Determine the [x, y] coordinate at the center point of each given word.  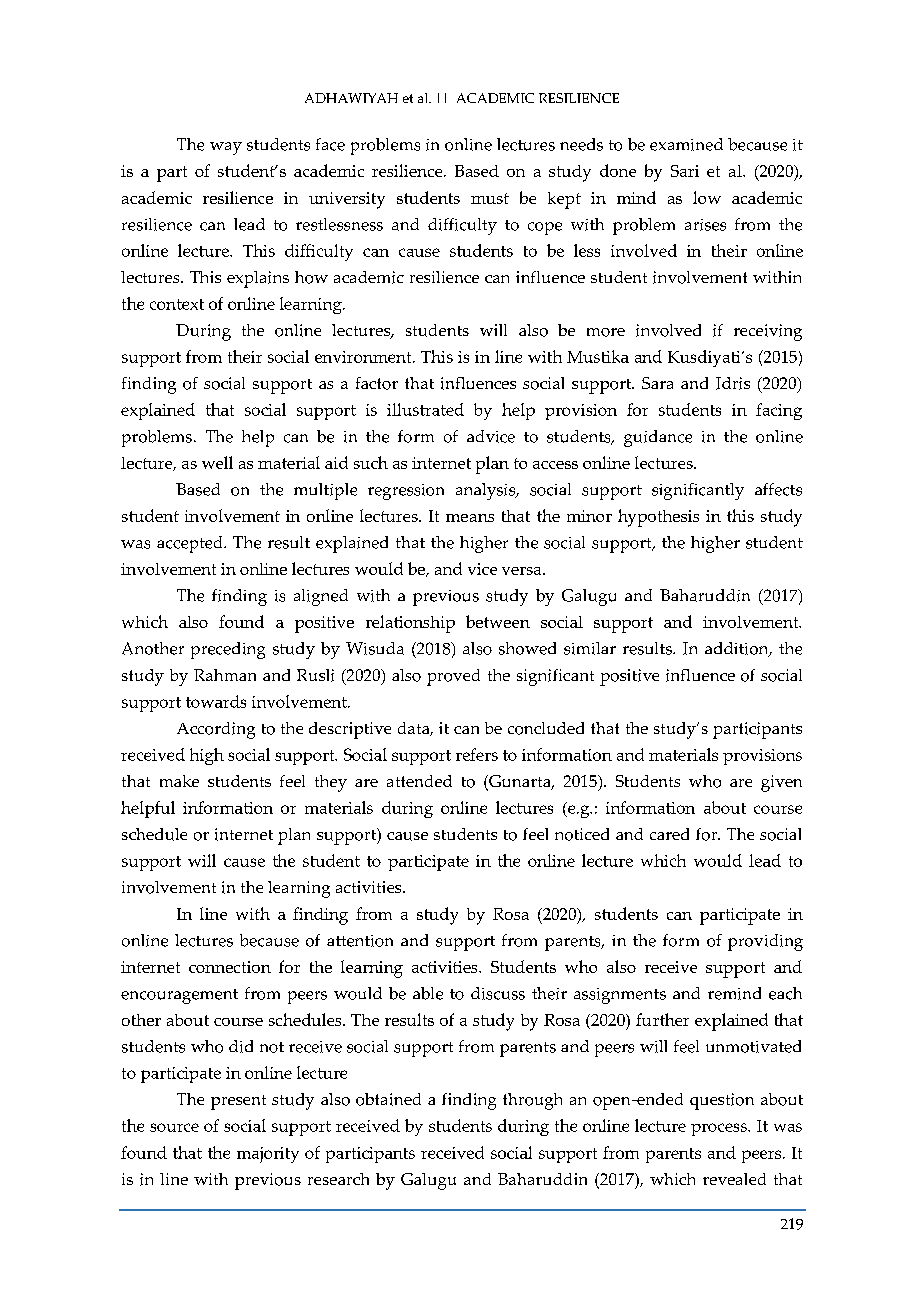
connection [230, 967]
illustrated [425, 409]
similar [590, 648]
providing [765, 942]
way [226, 148]
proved [453, 677]
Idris [733, 383]
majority [268, 1155]
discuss [498, 993]
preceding [228, 650]
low [707, 197]
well [217, 462]
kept [564, 200]
